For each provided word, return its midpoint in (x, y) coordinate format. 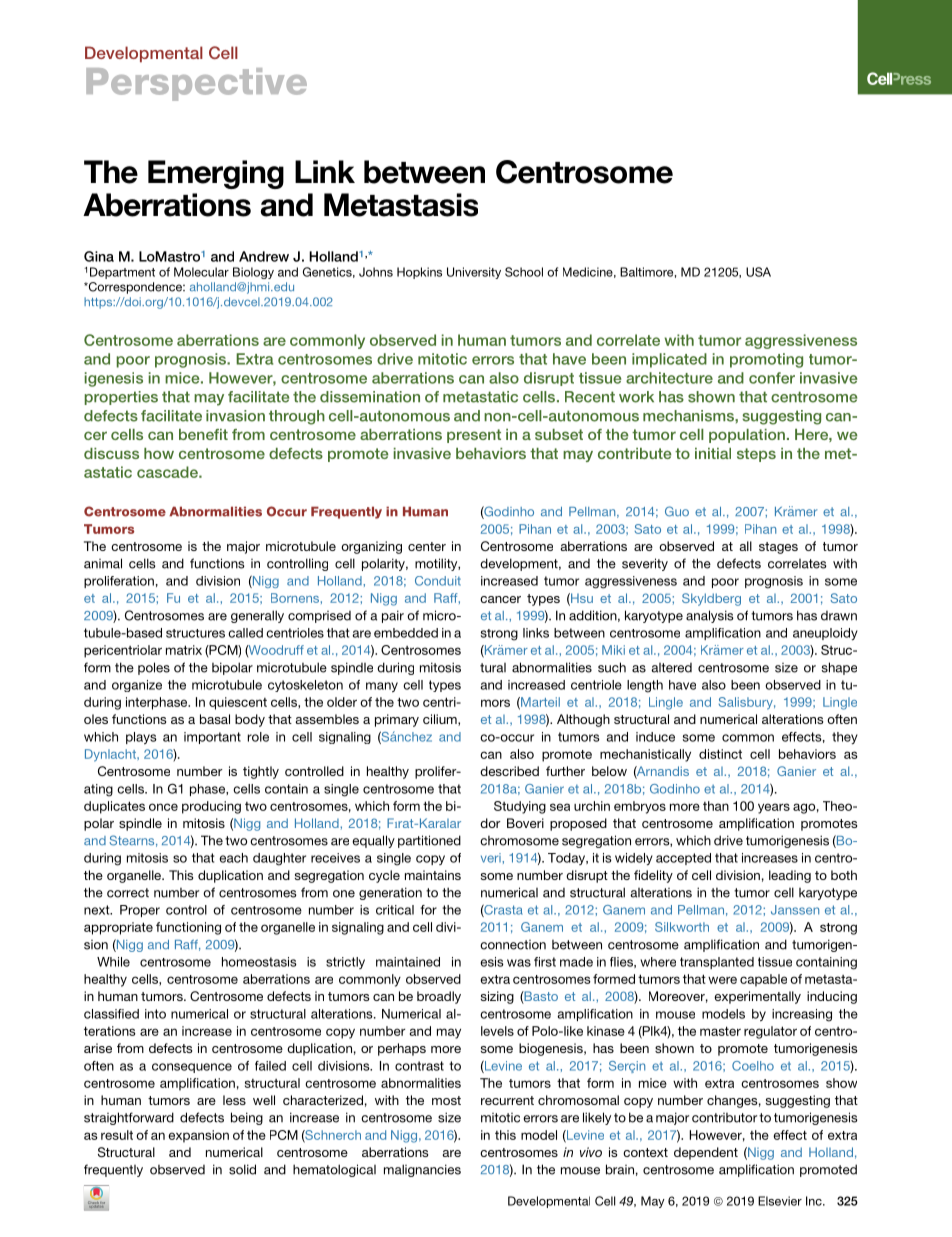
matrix (184, 650)
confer (772, 378)
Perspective (196, 84)
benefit (203, 434)
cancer (500, 599)
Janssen (795, 910)
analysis (710, 616)
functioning (188, 928)
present (474, 436)
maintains (433, 875)
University (474, 273)
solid (242, 1169)
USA (758, 272)
